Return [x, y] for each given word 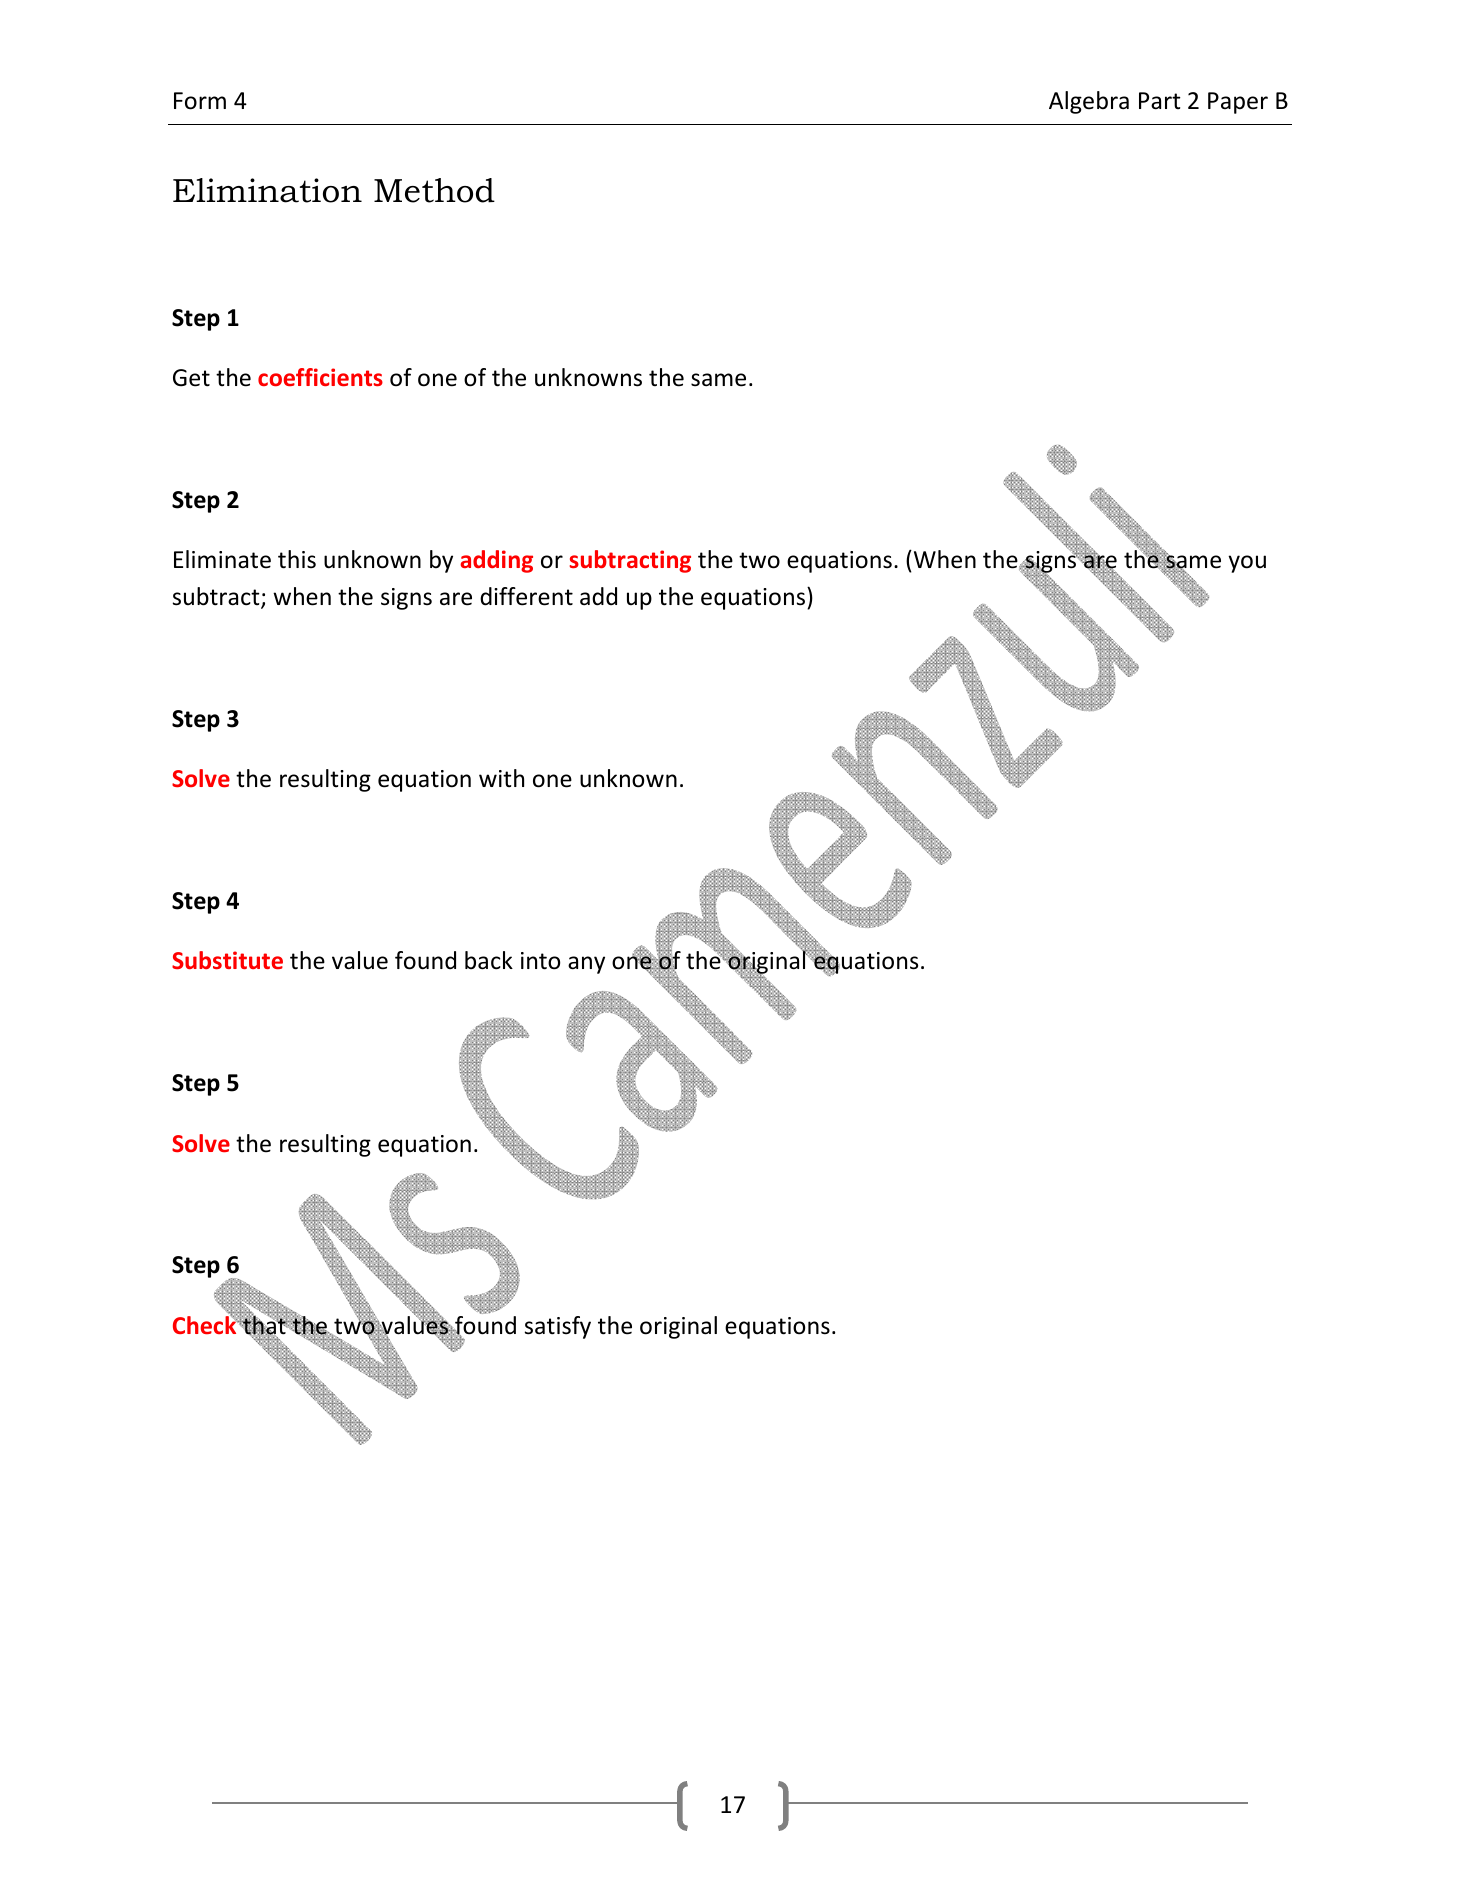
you [1247, 564]
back [489, 960]
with [501, 778]
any [586, 965]
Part [1160, 101]
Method [434, 190]
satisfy [558, 1327]
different [526, 596]
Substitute [227, 960]
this [297, 559]
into [540, 961]
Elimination [267, 190]
